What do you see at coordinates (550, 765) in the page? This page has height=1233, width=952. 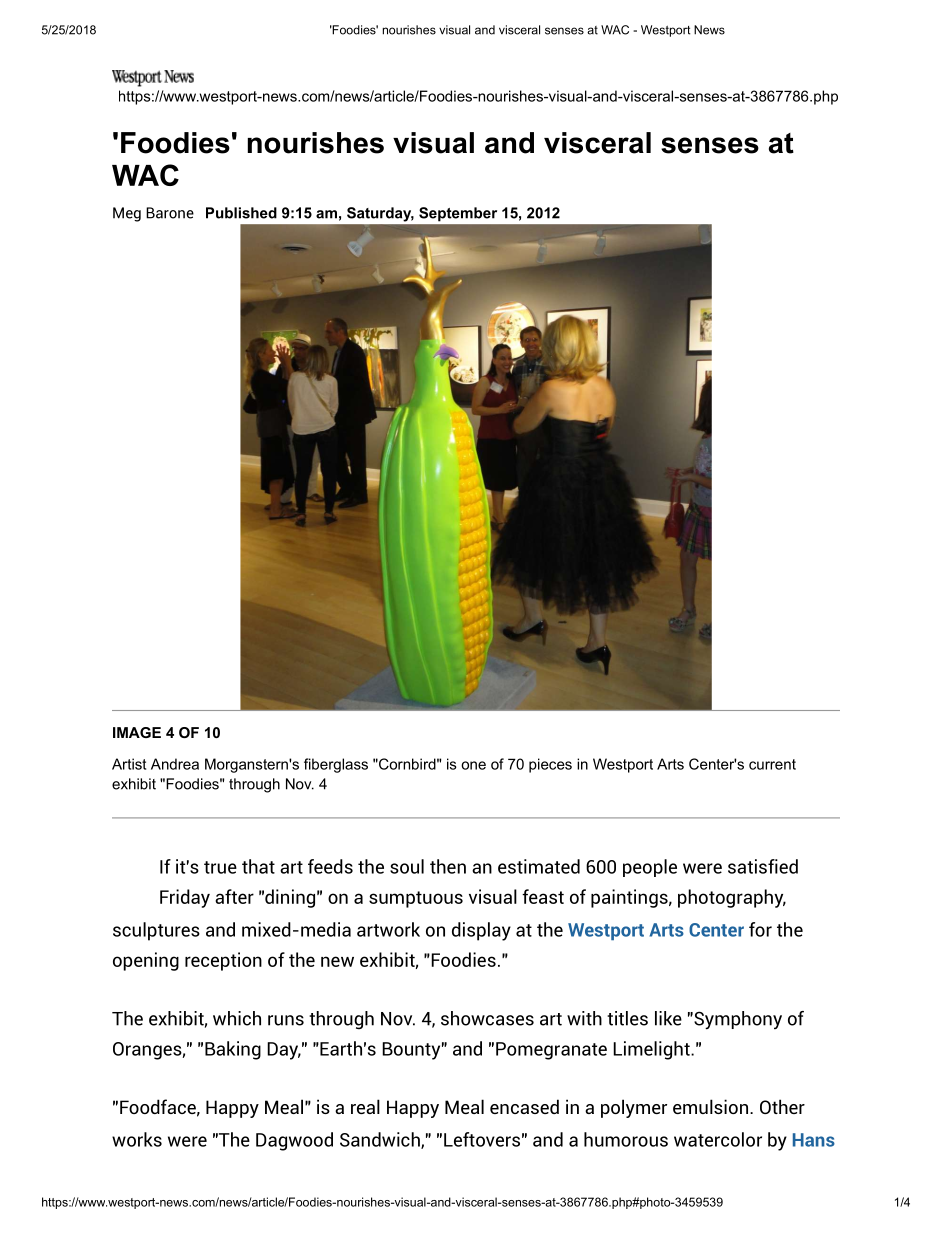 I see `pieces` at bounding box center [550, 765].
